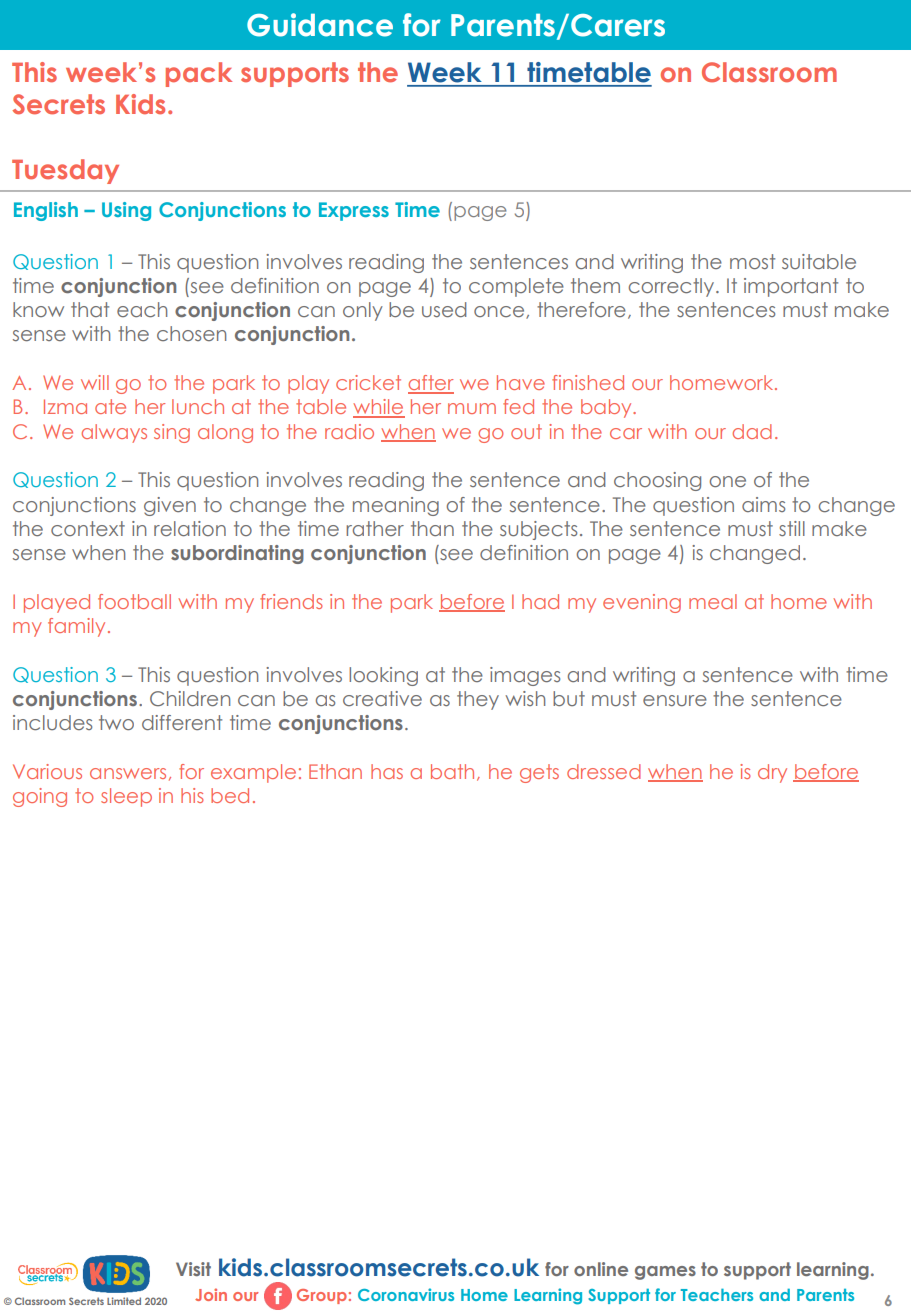 The height and width of the screenshot is (1316, 911). I want to click on has, so click(387, 771).
